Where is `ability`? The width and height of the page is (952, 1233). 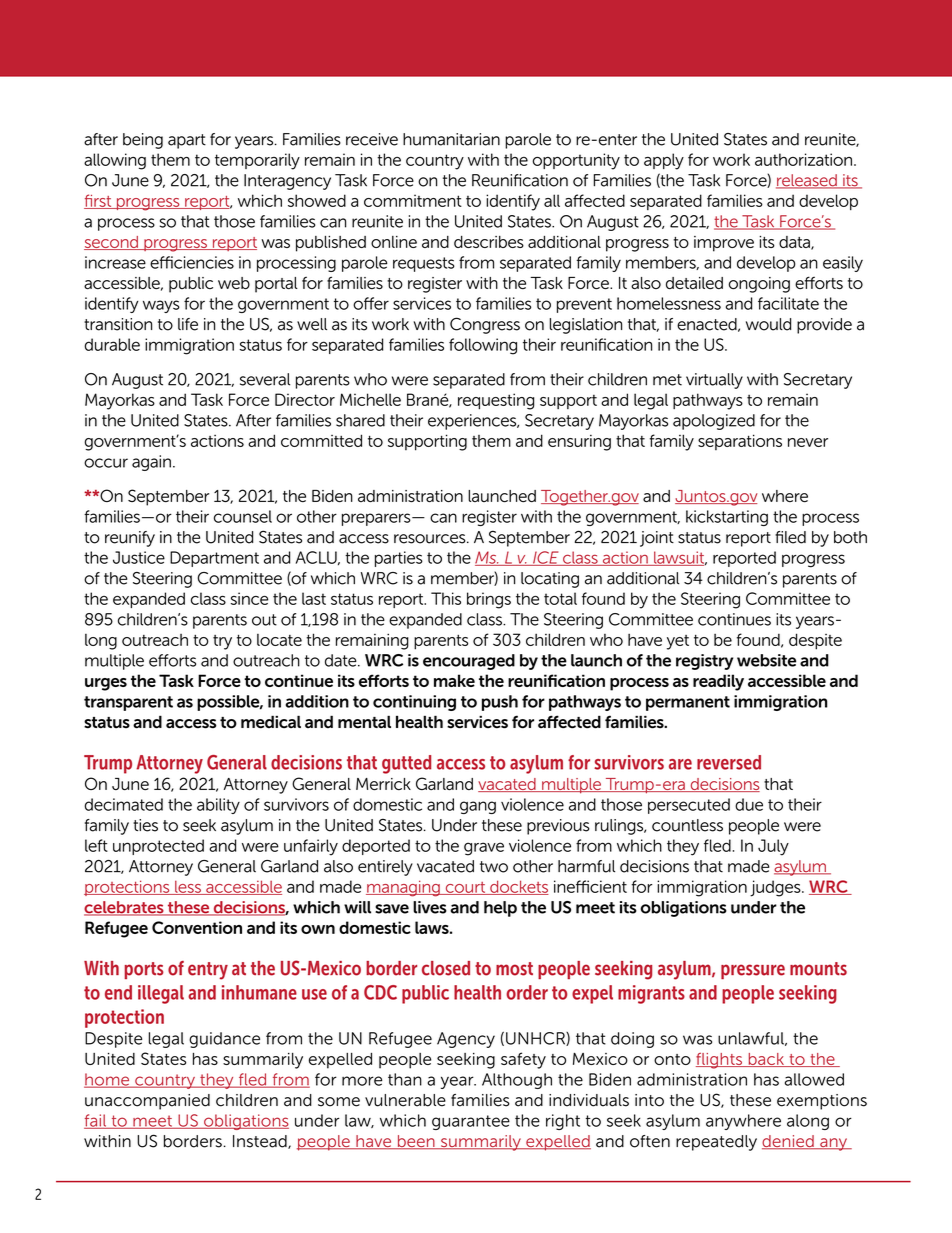
ability is located at coordinates (218, 806).
